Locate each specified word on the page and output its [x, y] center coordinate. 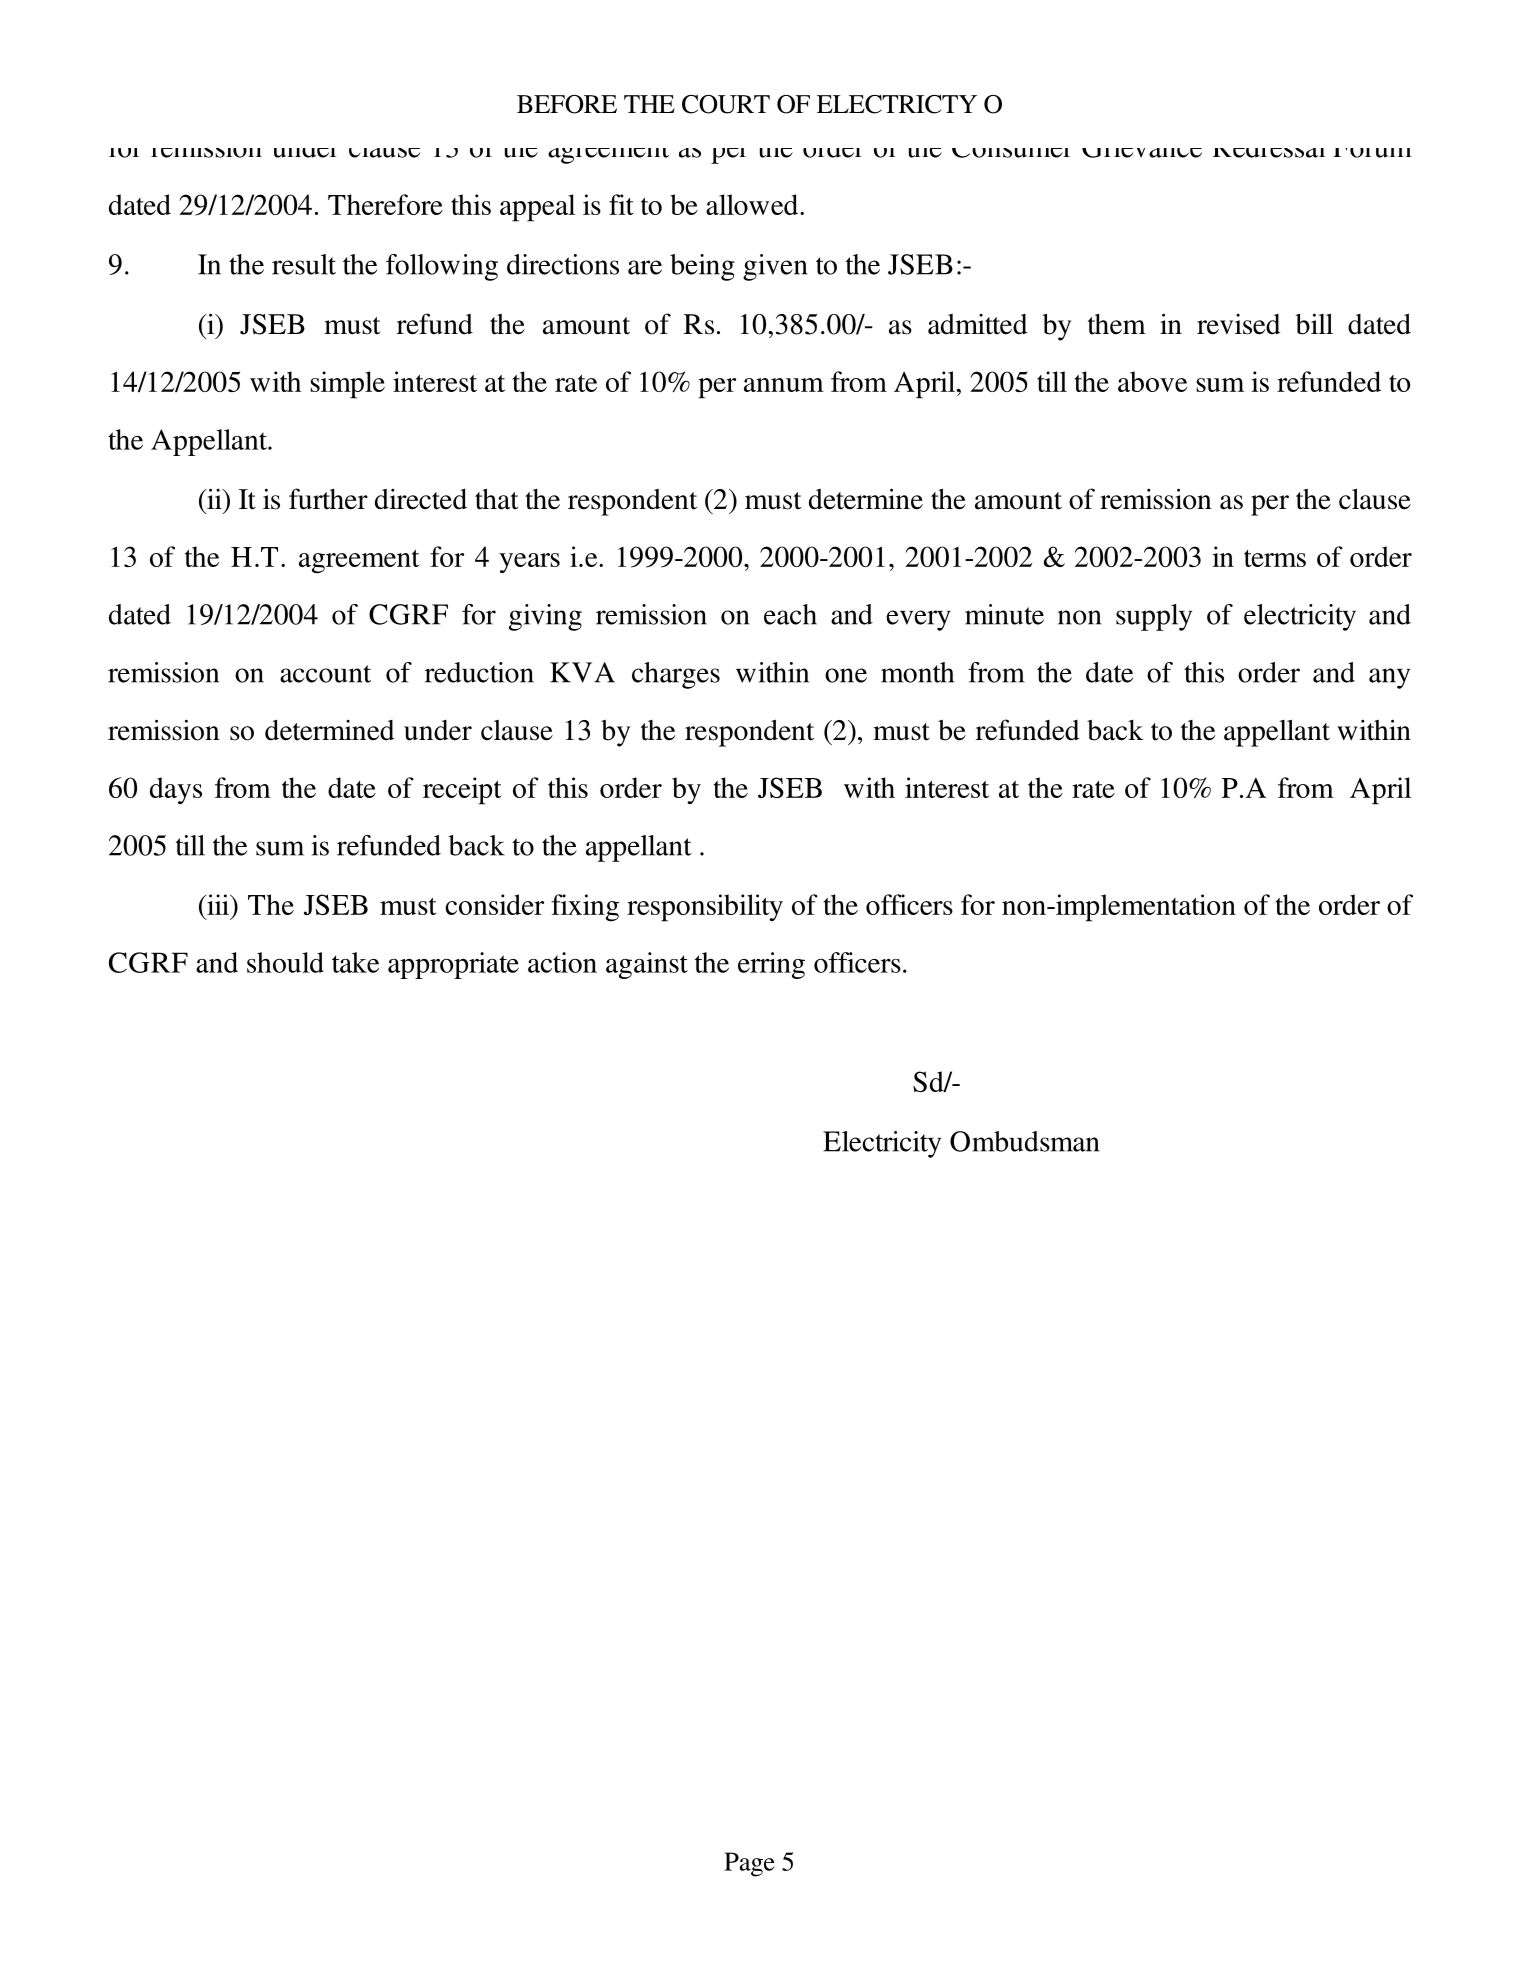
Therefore [385, 204]
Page [749, 1864]
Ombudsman [1024, 1141]
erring [771, 965]
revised [1238, 324]
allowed [753, 204]
